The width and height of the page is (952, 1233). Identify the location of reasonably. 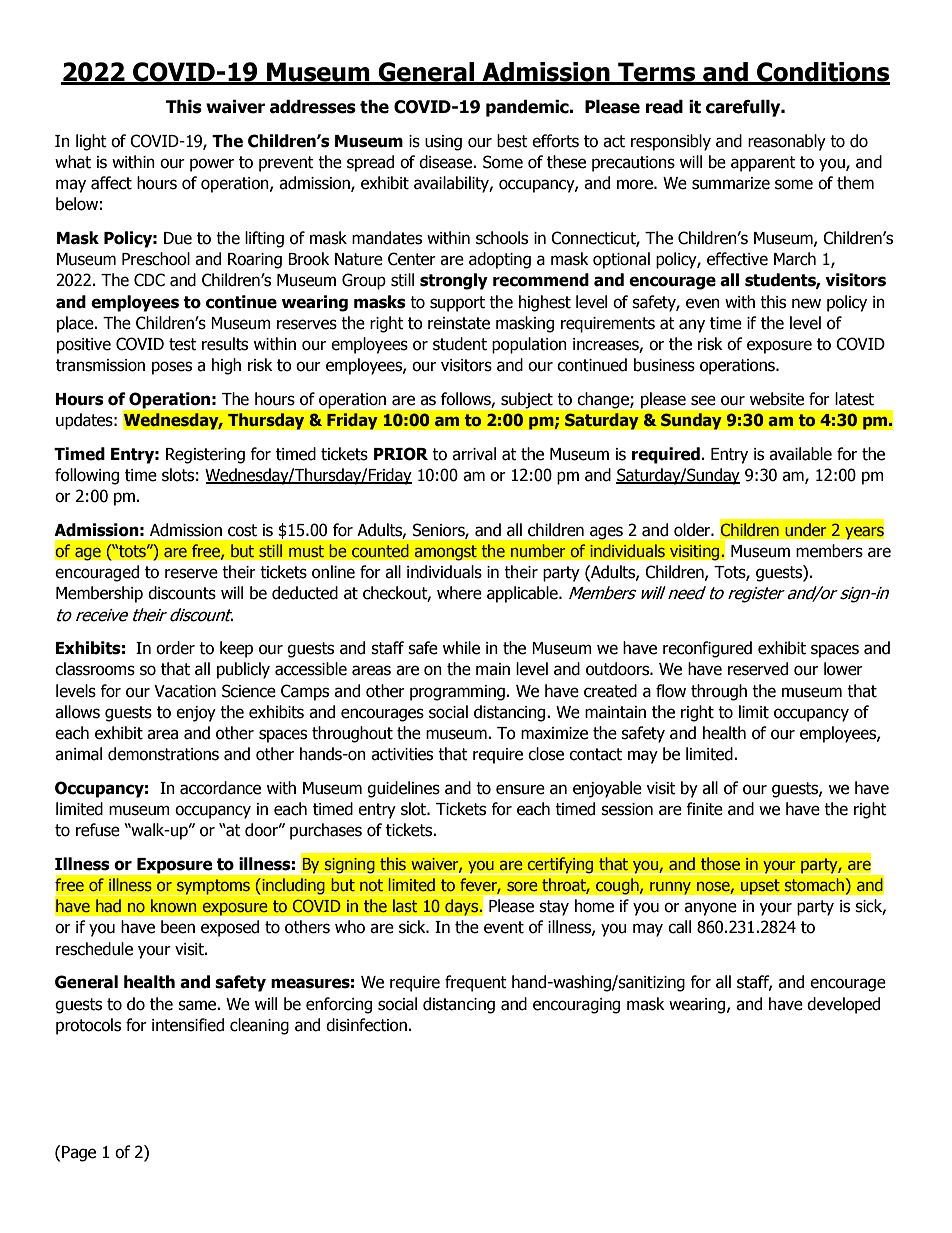
(787, 142).
